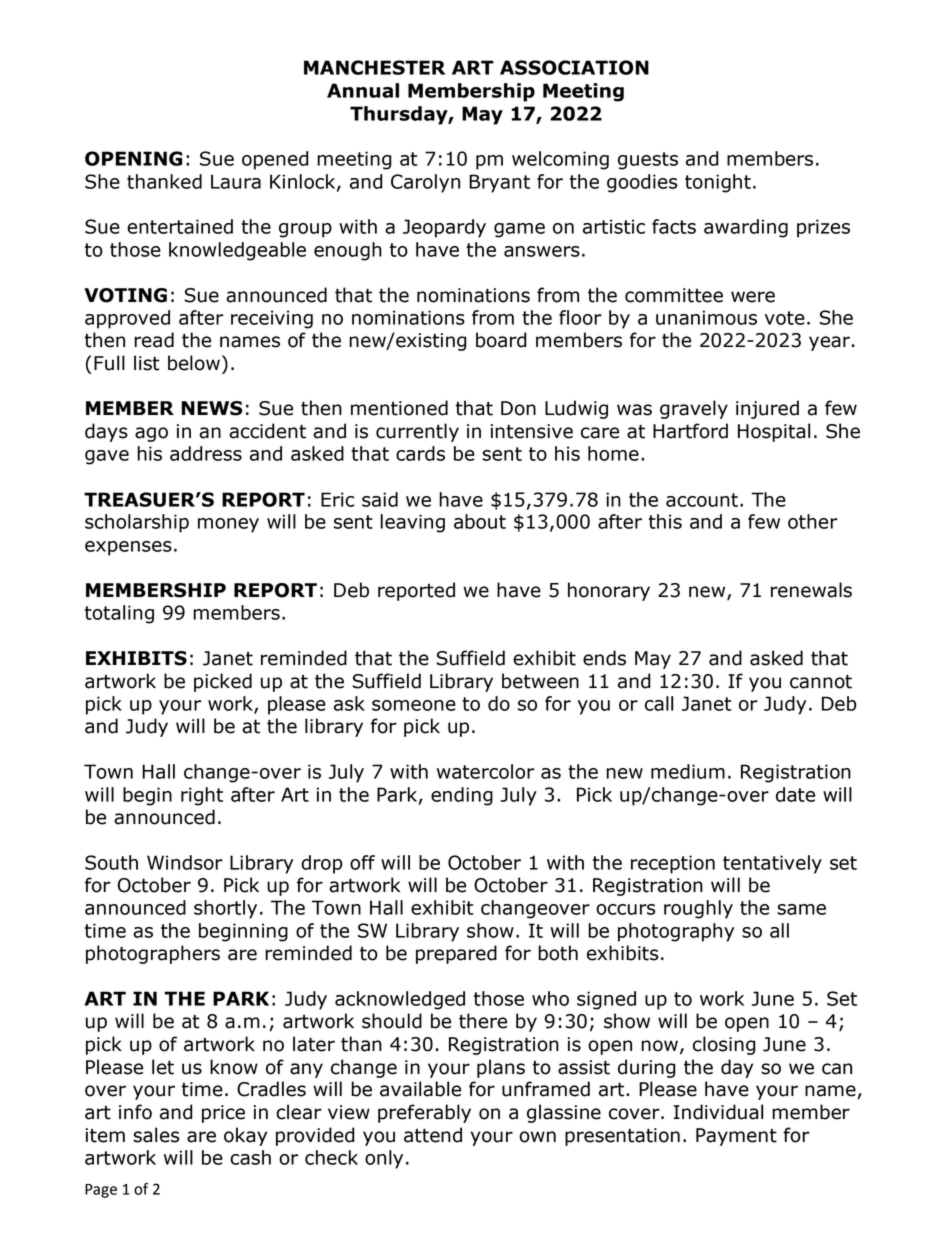  Describe the element at coordinates (223, 1114) in the screenshot. I see `price` at that location.
